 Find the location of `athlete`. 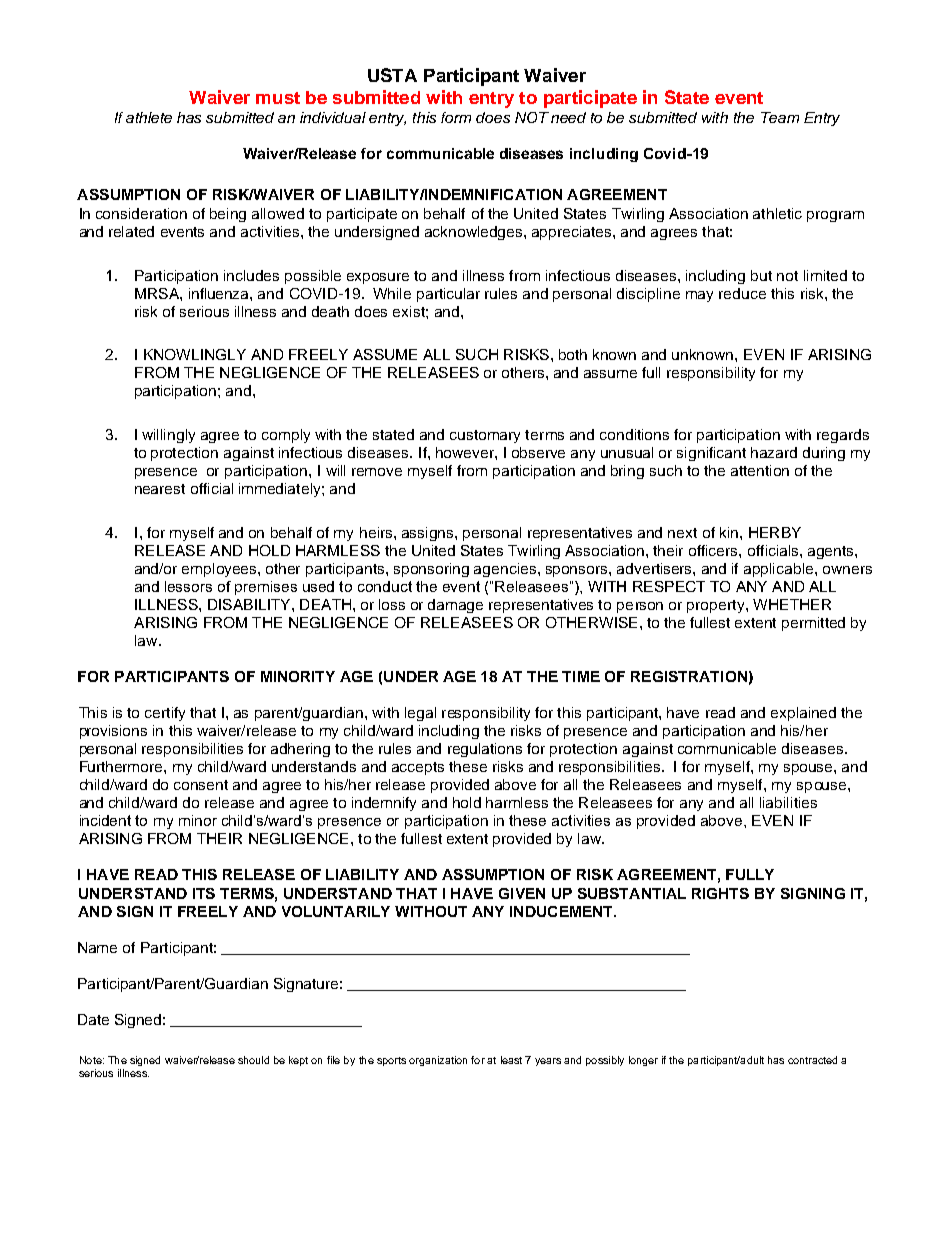

athlete is located at coordinates (149, 117).
